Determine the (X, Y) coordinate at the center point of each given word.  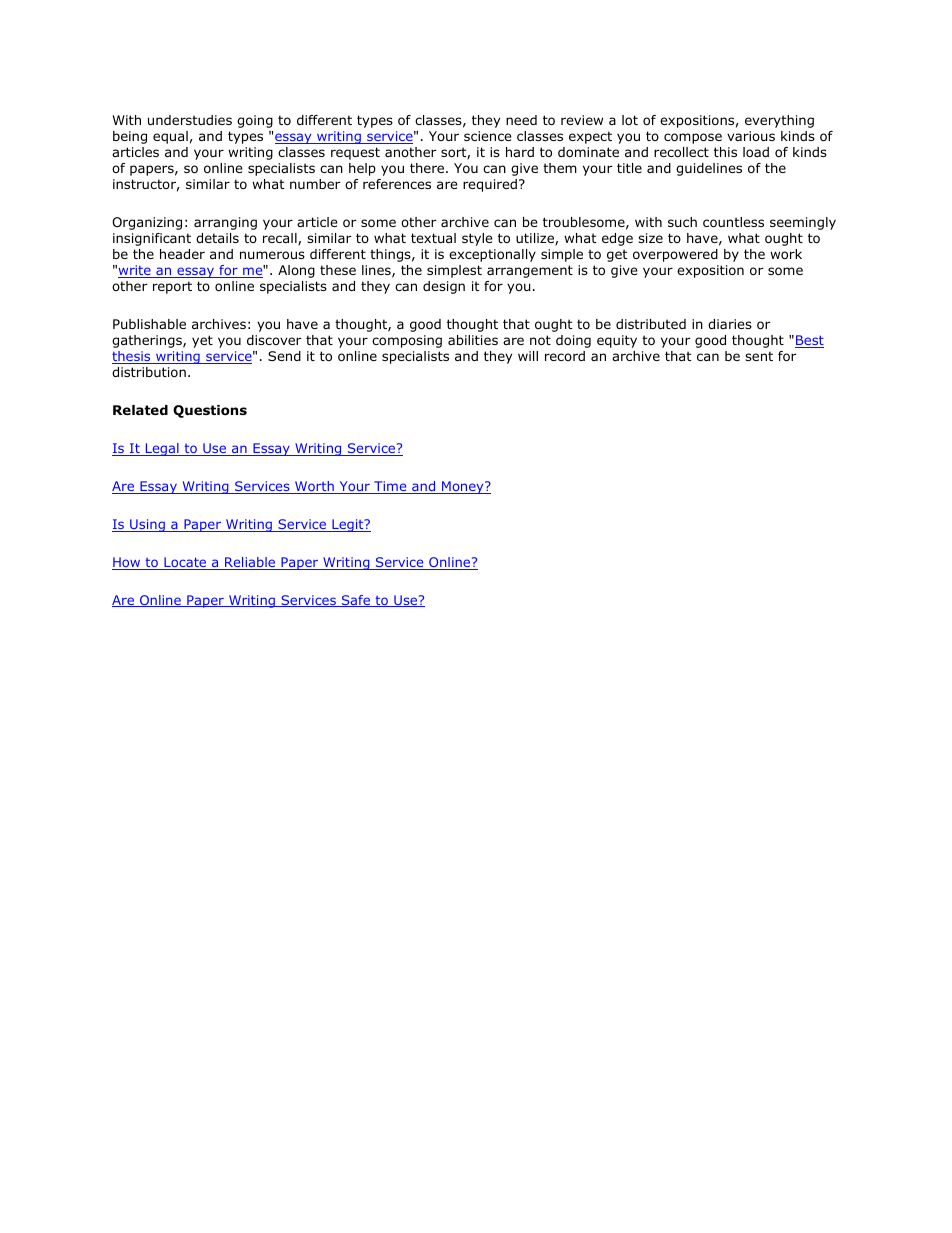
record (565, 356)
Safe (356, 601)
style (477, 239)
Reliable (250, 563)
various (751, 136)
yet (202, 341)
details (217, 238)
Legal (162, 449)
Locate (185, 563)
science (488, 136)
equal (170, 137)
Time (390, 487)
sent (759, 356)
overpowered (675, 255)
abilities (473, 340)
